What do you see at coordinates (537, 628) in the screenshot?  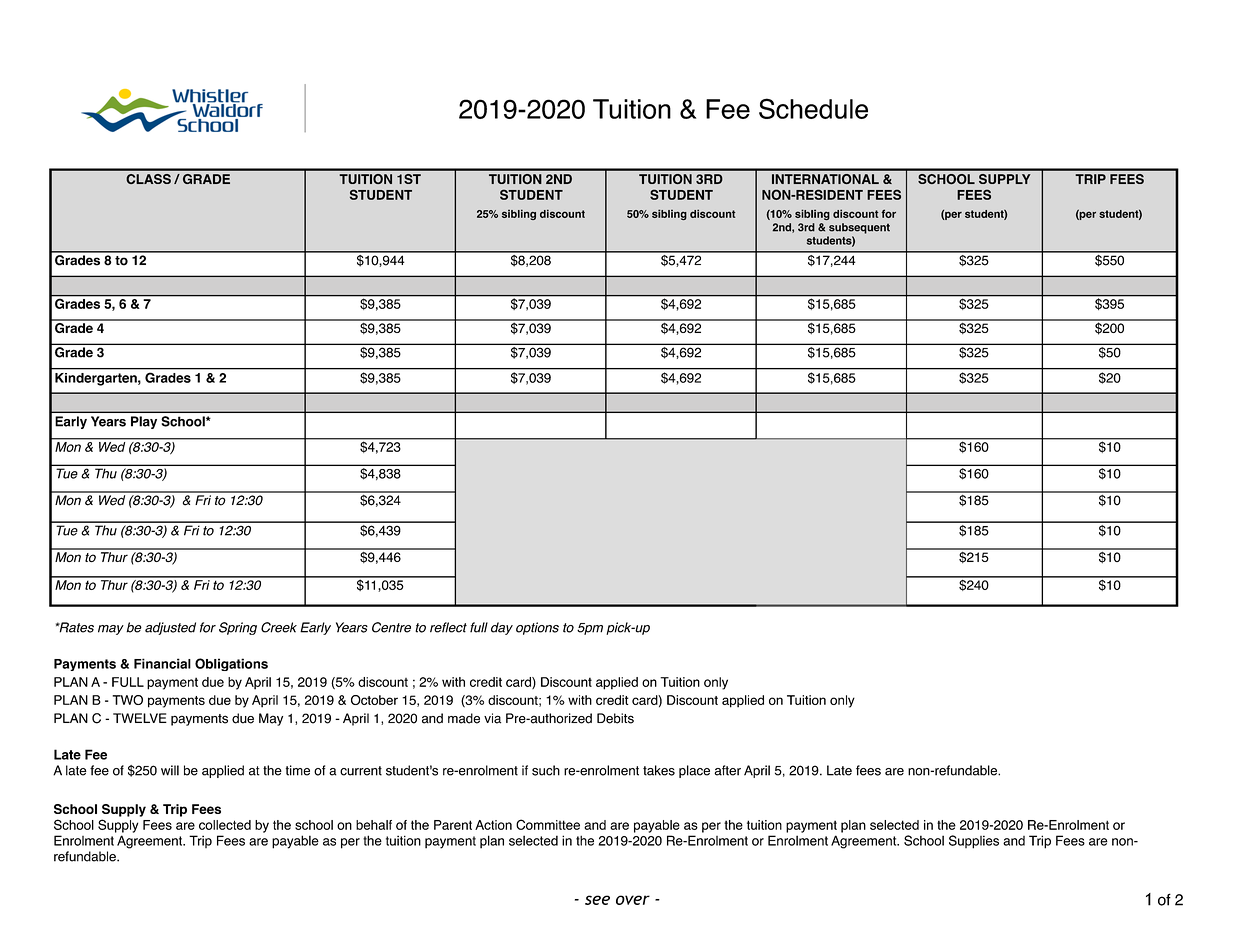 I see `options` at bounding box center [537, 628].
